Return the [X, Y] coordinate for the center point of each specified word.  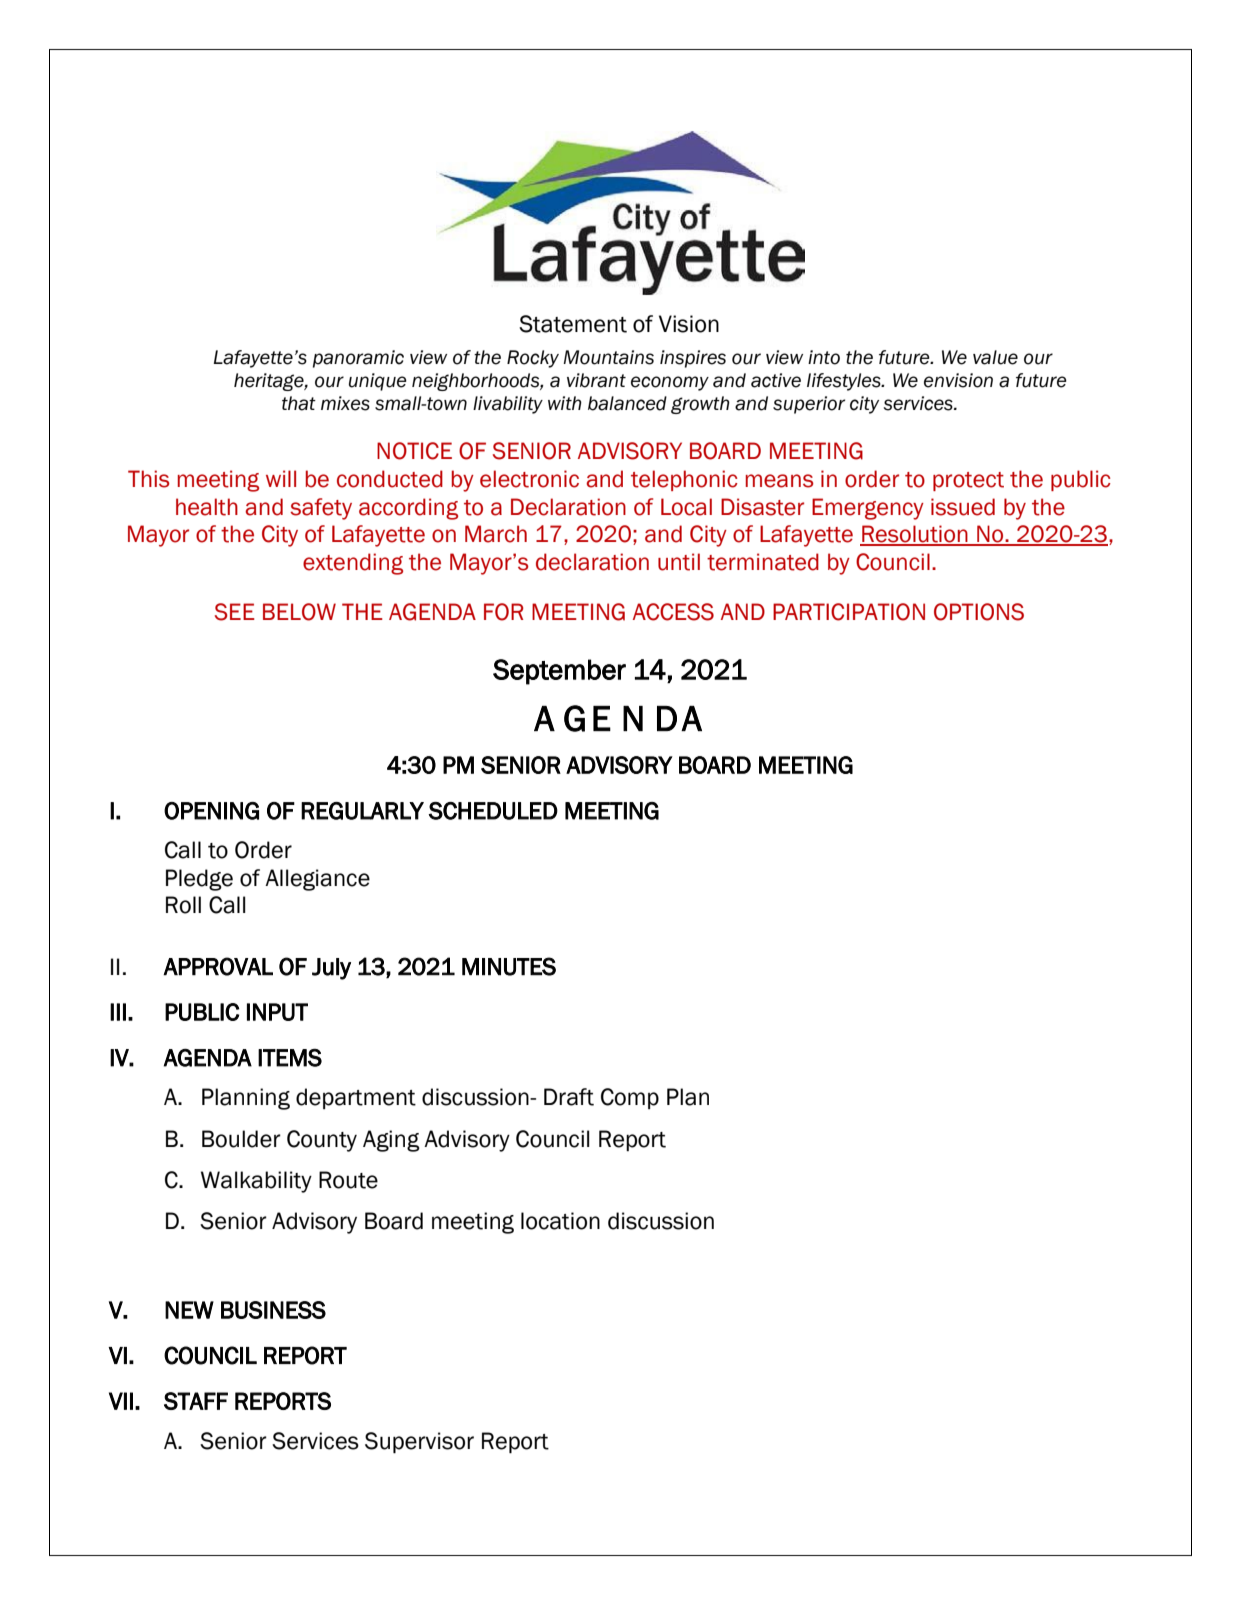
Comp [630, 1098]
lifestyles [845, 382]
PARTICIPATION [849, 612]
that [299, 403]
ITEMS [290, 1057]
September [559, 672]
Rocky [533, 359]
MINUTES [509, 966]
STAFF [196, 1401]
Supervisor [419, 1443]
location [560, 1221]
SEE [235, 612]
